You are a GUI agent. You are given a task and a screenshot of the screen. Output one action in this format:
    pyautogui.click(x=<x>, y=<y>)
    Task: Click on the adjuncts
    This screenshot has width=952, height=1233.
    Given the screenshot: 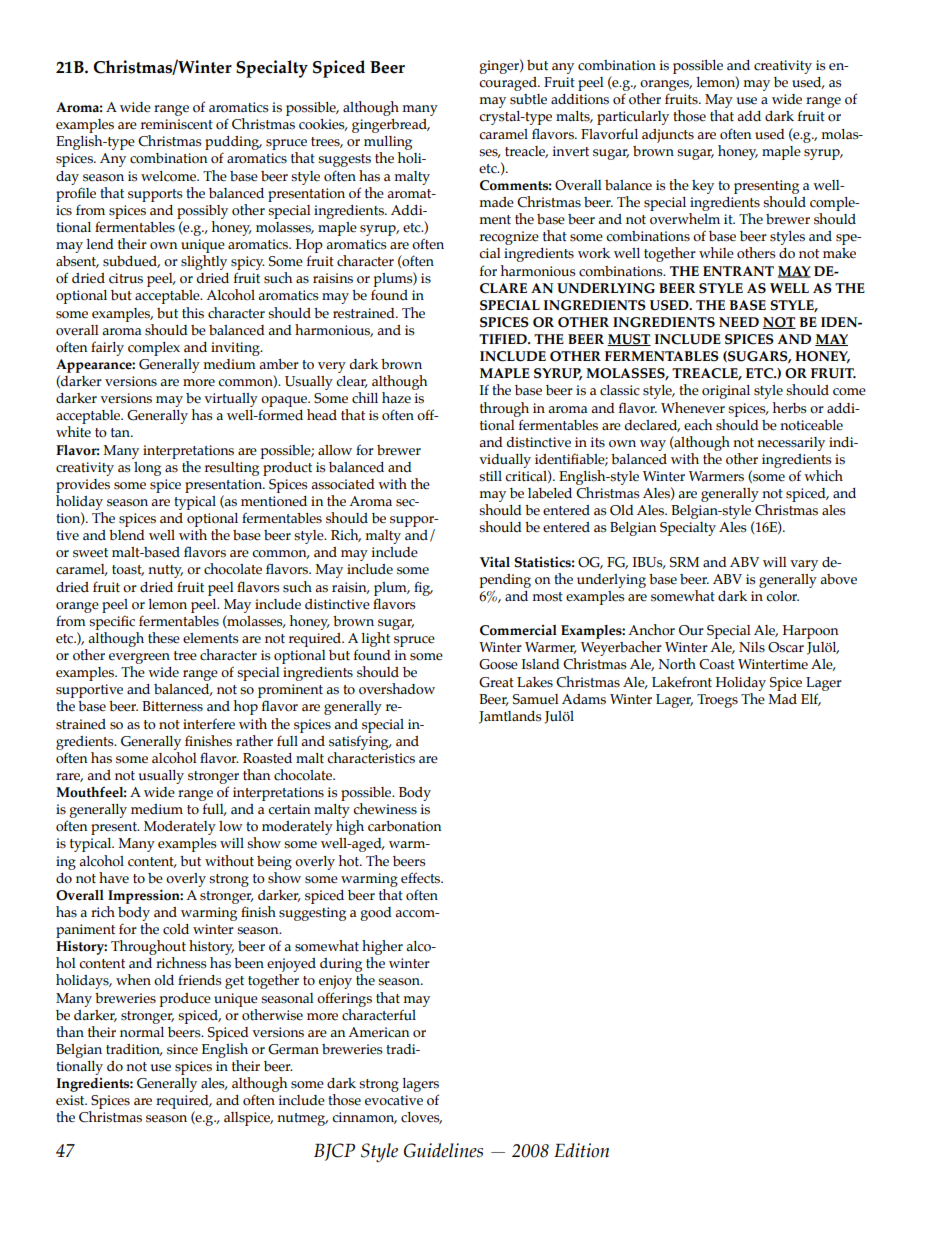 What is the action you would take?
    pyautogui.click(x=668, y=136)
